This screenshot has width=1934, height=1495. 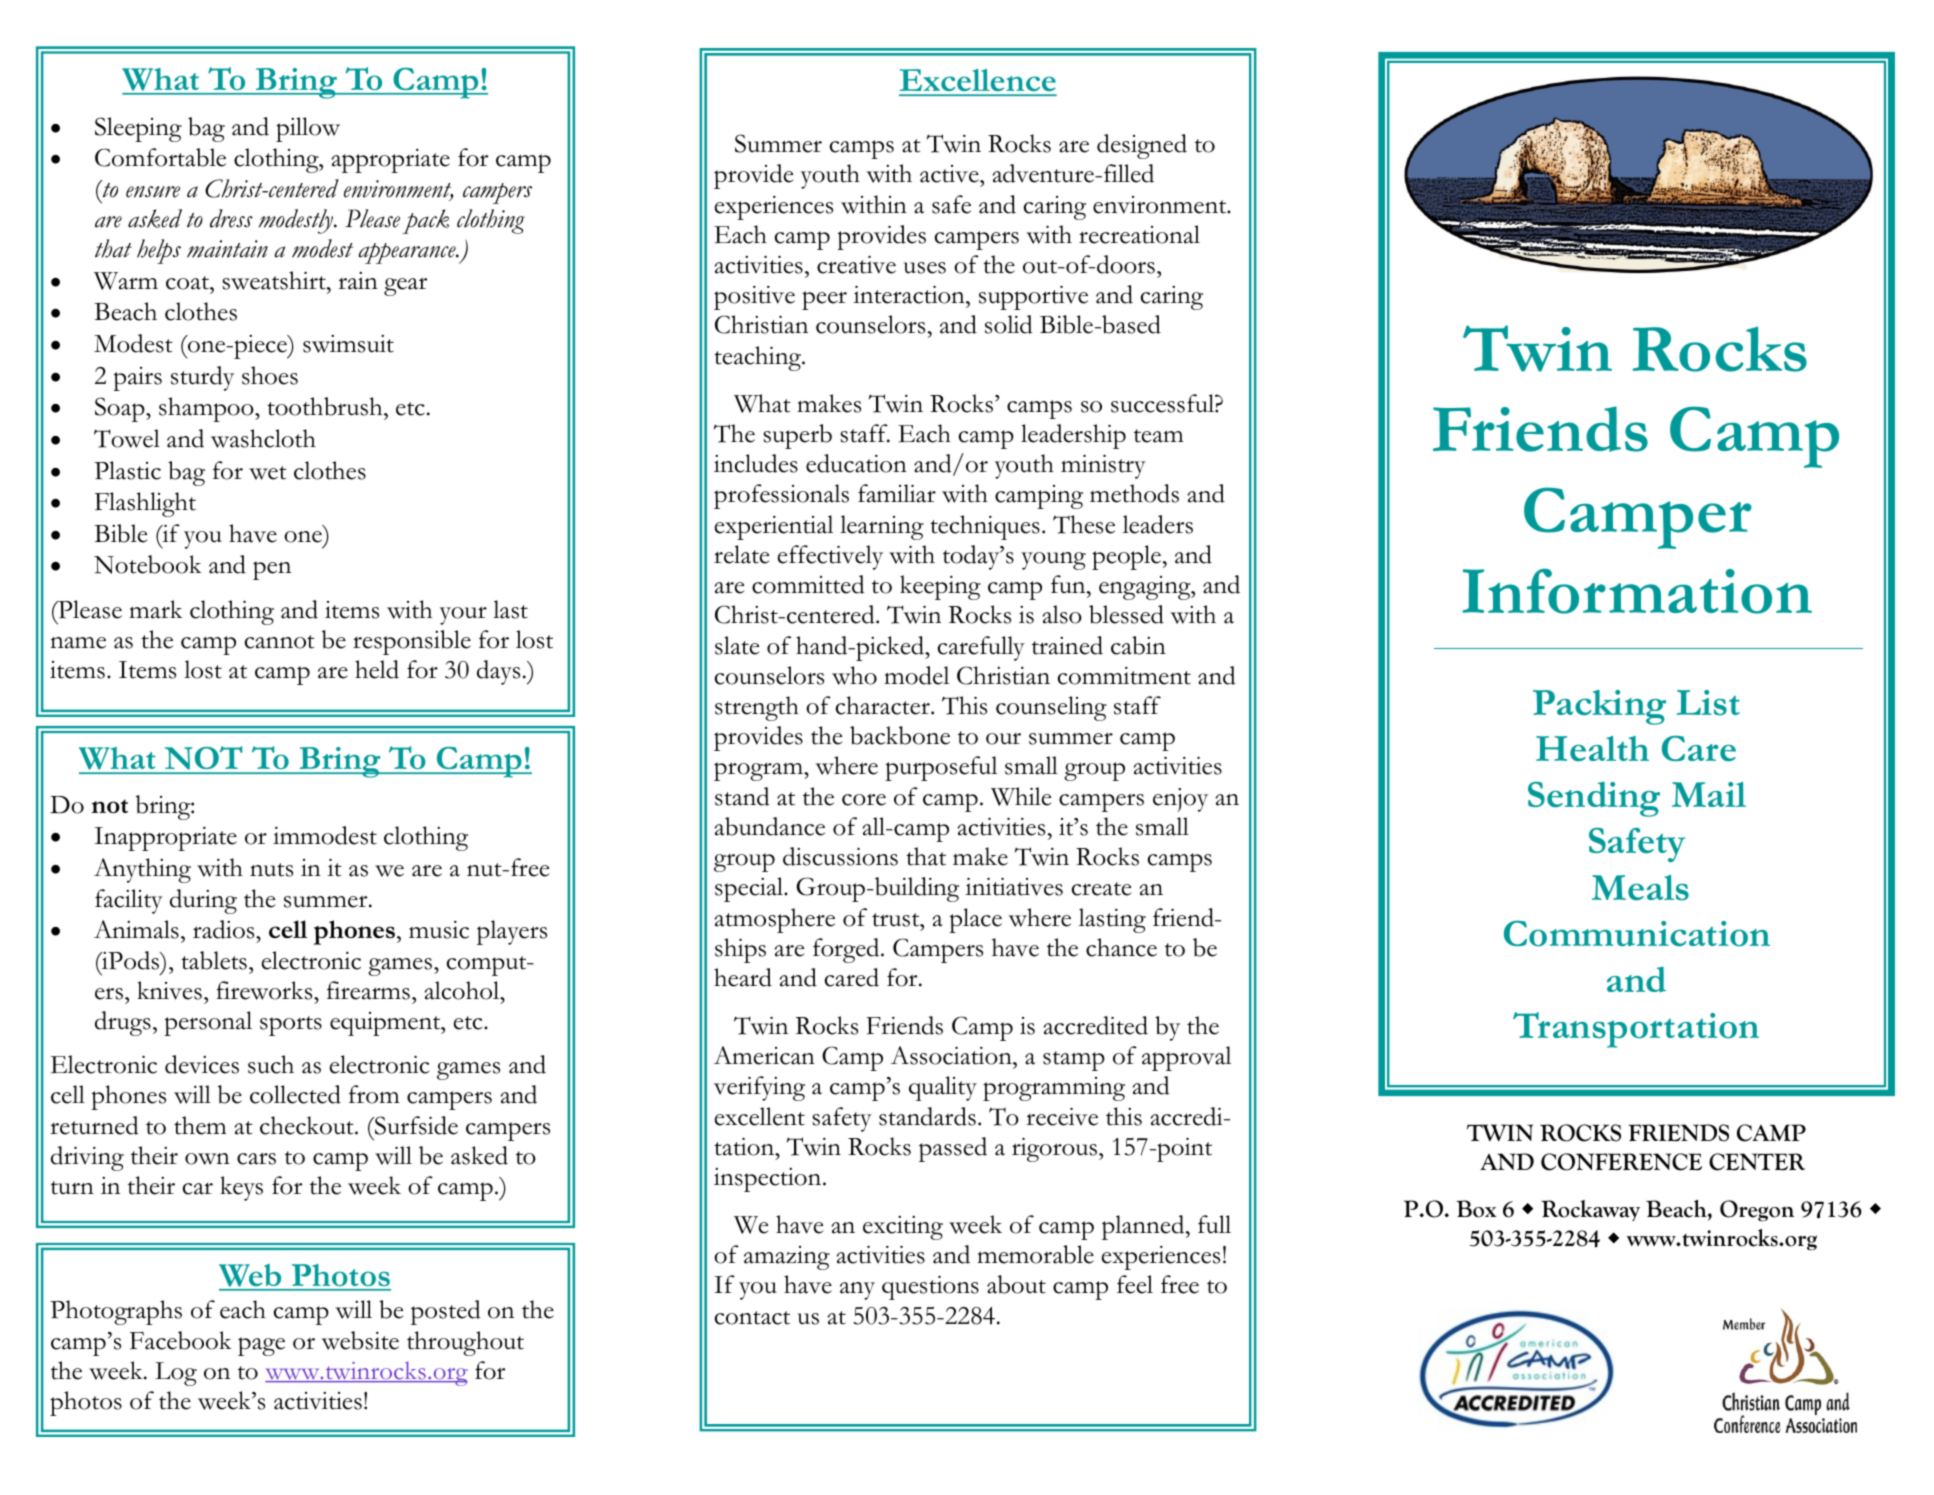 I want to click on Communication, so click(x=1637, y=933).
